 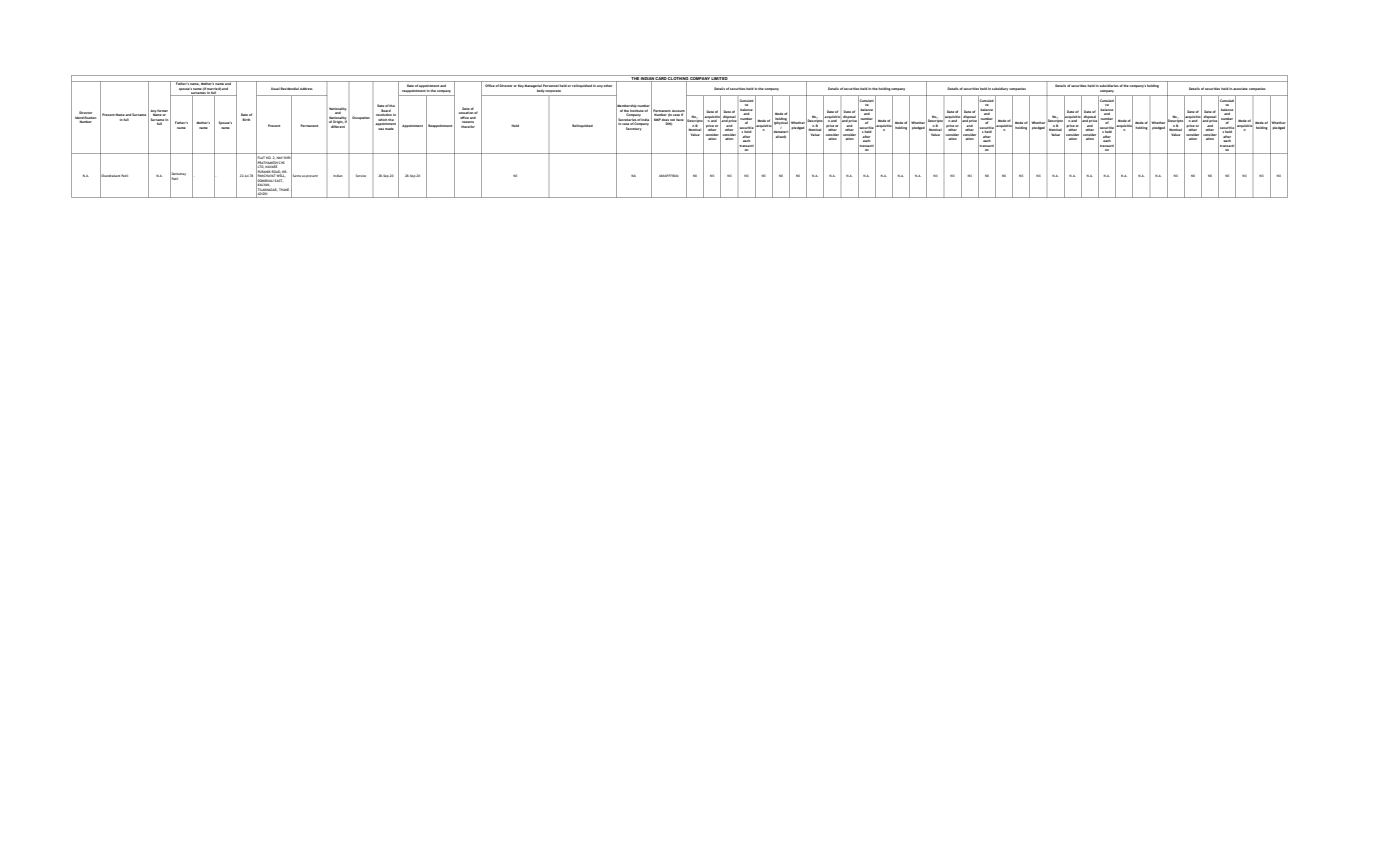 What do you see at coordinates (306, 89) in the document?
I see `Address` at bounding box center [306, 89].
